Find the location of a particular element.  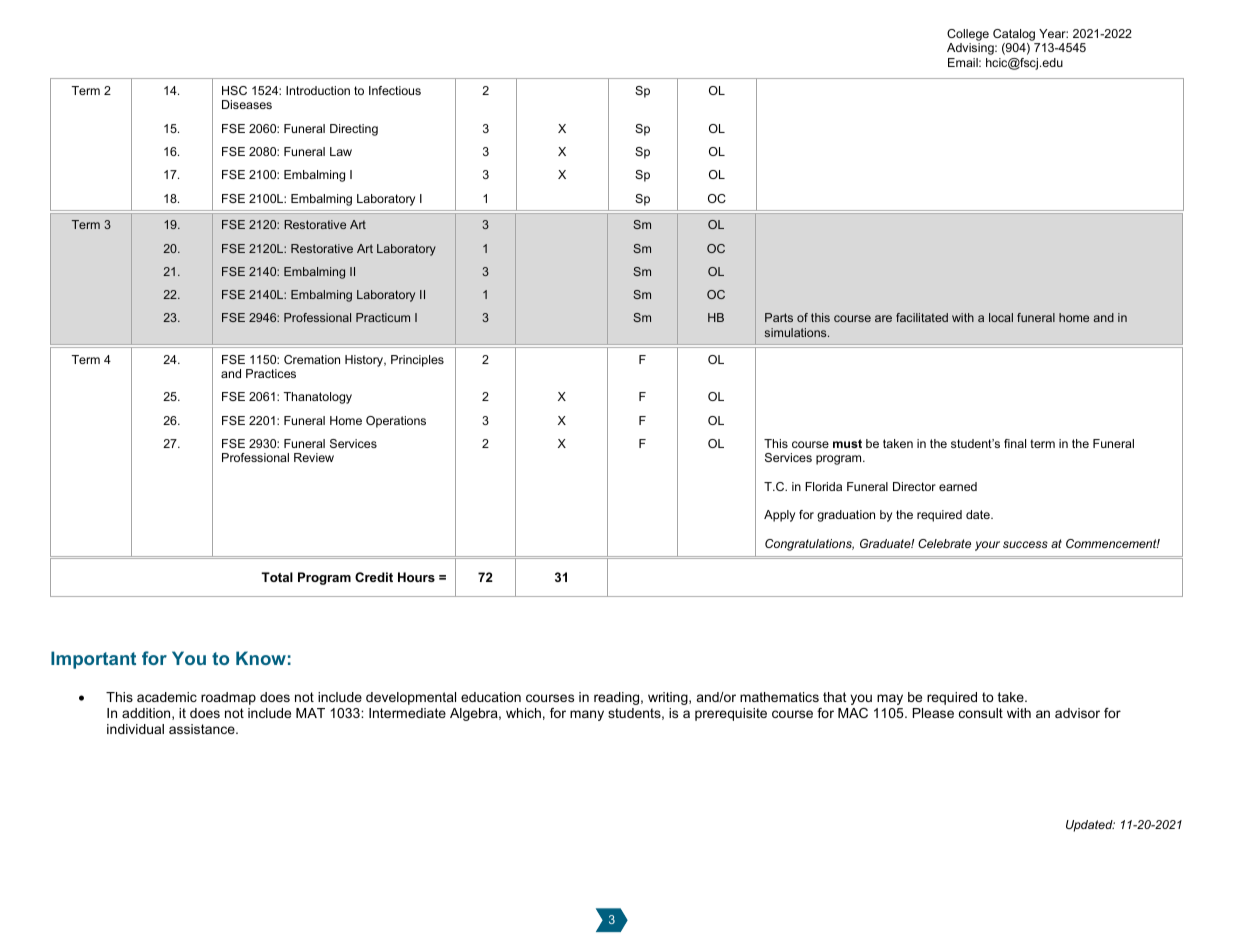

Celebrate is located at coordinates (944, 543).
